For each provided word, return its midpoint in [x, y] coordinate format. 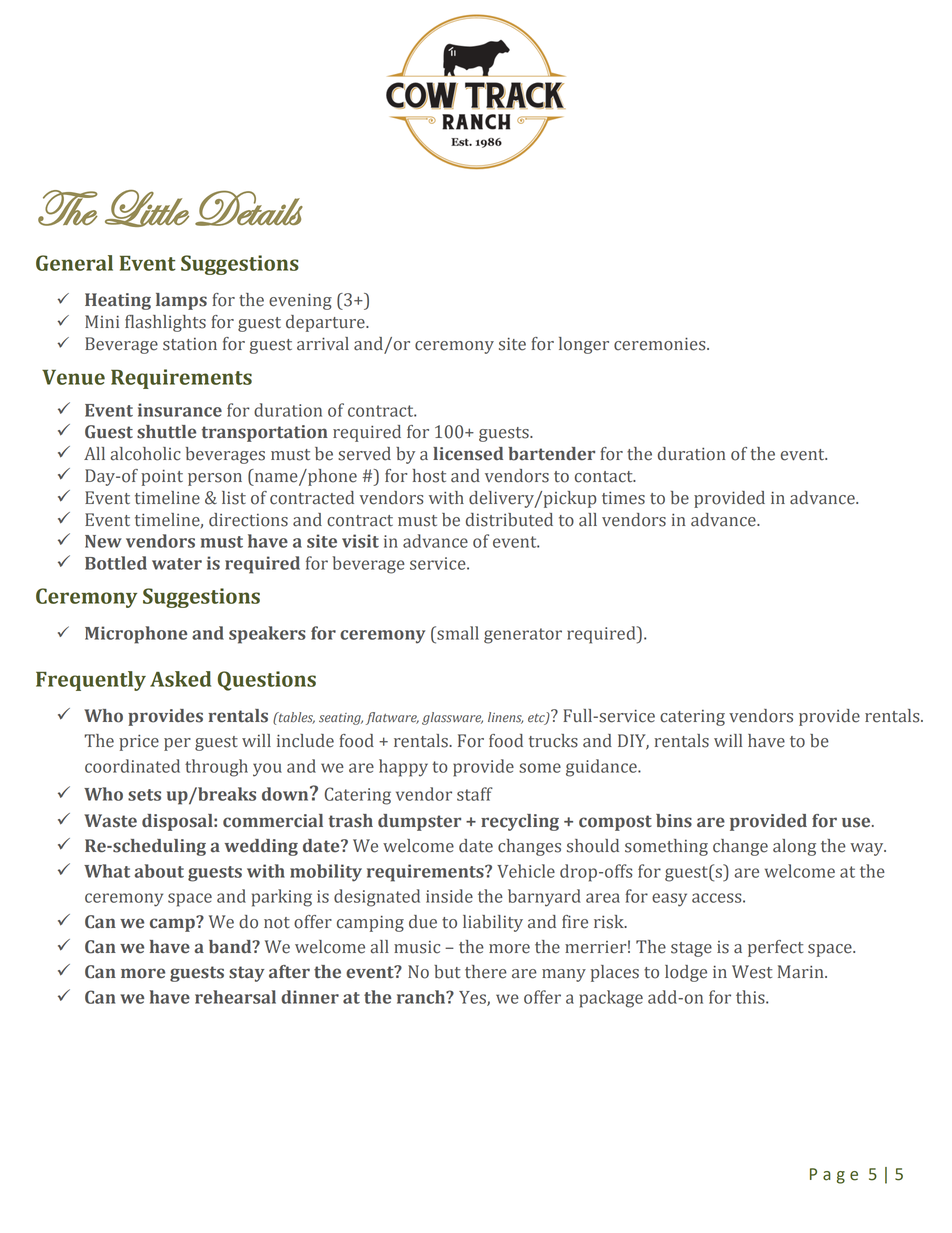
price [139, 742]
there [486, 972]
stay [247, 974]
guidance [602, 768]
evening [300, 301]
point [162, 477]
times [623, 498]
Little [147, 208]
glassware [452, 718]
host [429, 476]
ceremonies [661, 344]
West [752, 972]
